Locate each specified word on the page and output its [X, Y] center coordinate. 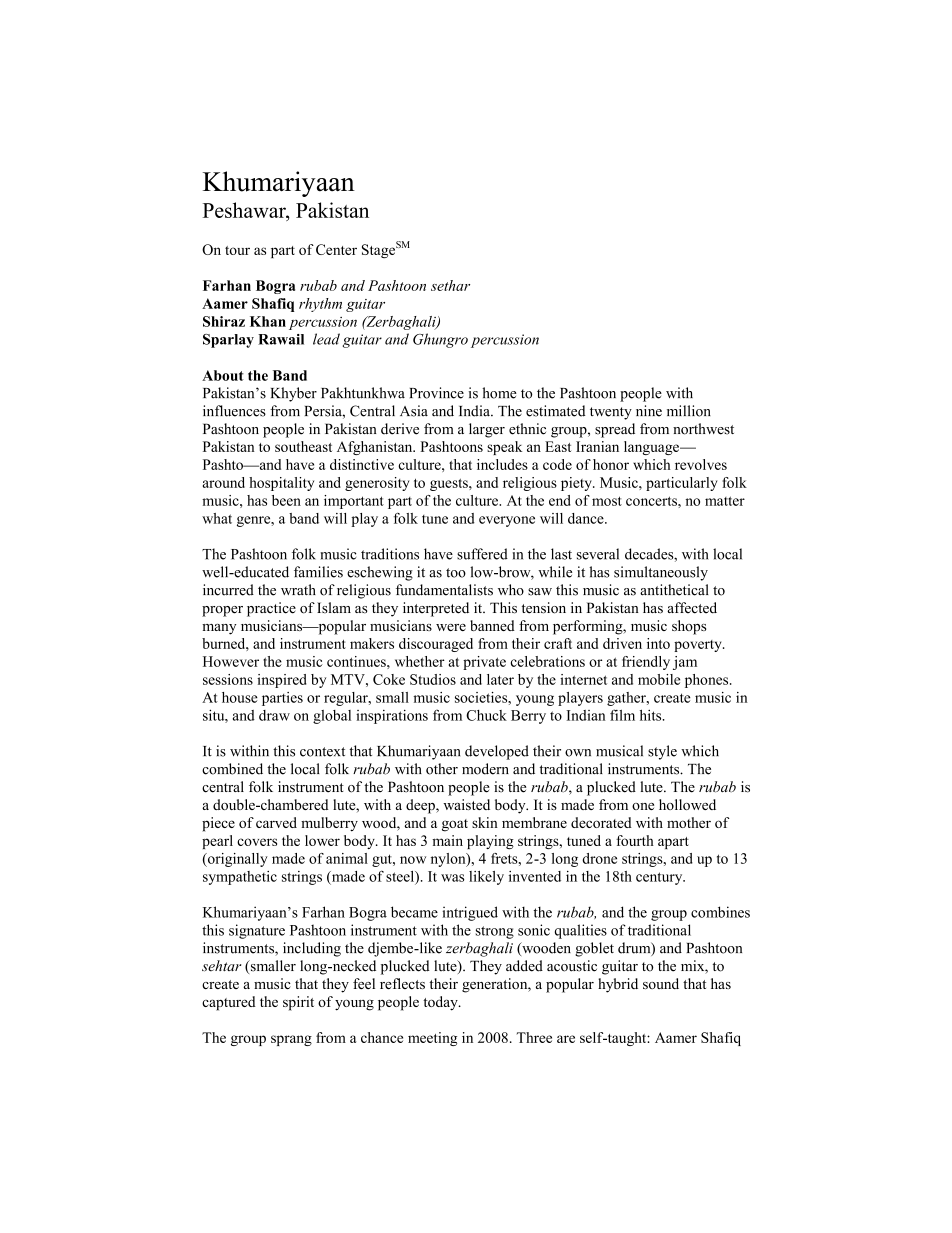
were [451, 627]
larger [487, 430]
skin [485, 822]
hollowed [687, 804]
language [652, 448]
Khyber [294, 394]
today [441, 1003]
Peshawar [245, 210]
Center [336, 249]
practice [271, 609]
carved [276, 822]
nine [649, 411]
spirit [298, 1003]
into [658, 643]
